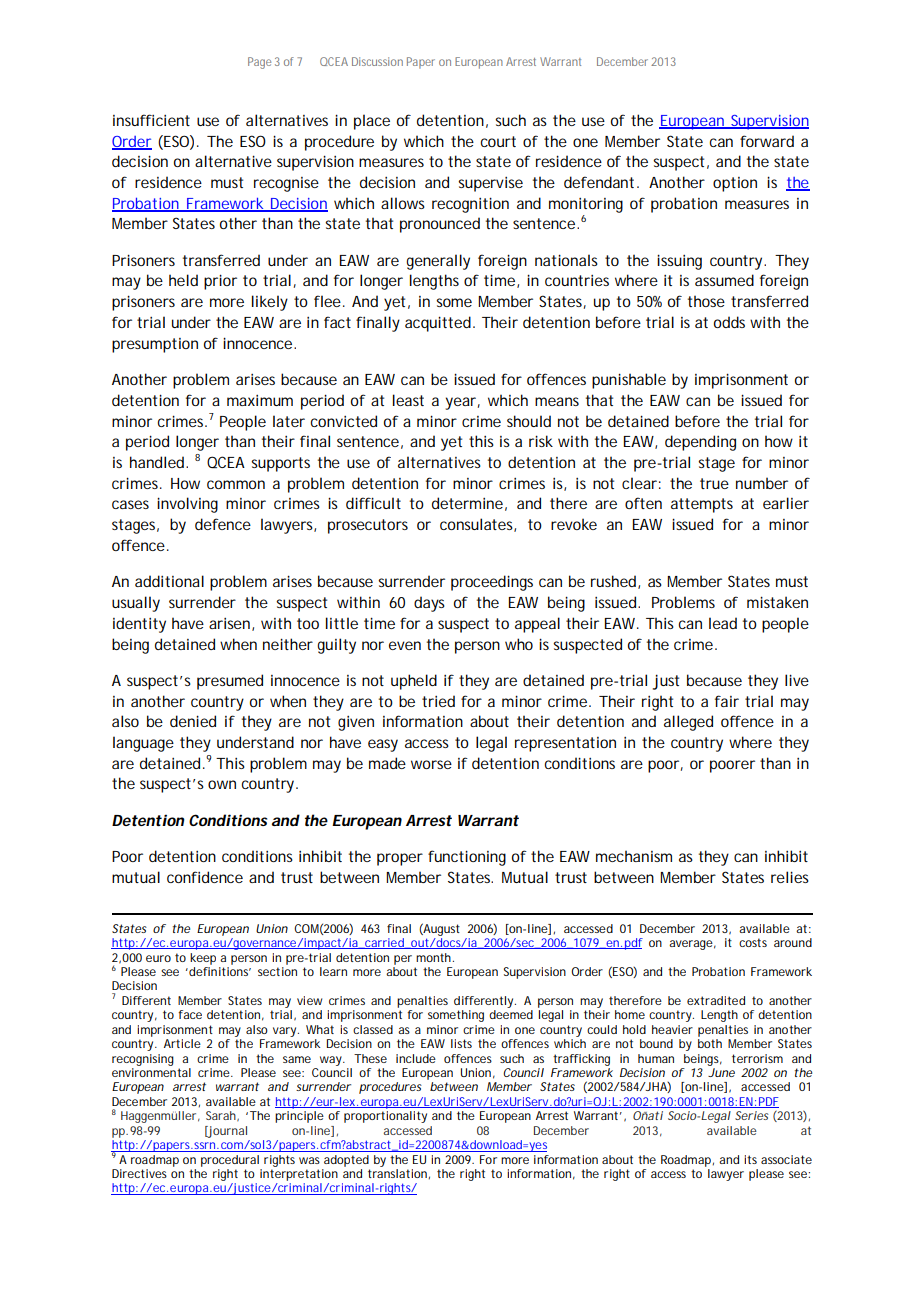  I want to click on prior, so click(220, 282).
